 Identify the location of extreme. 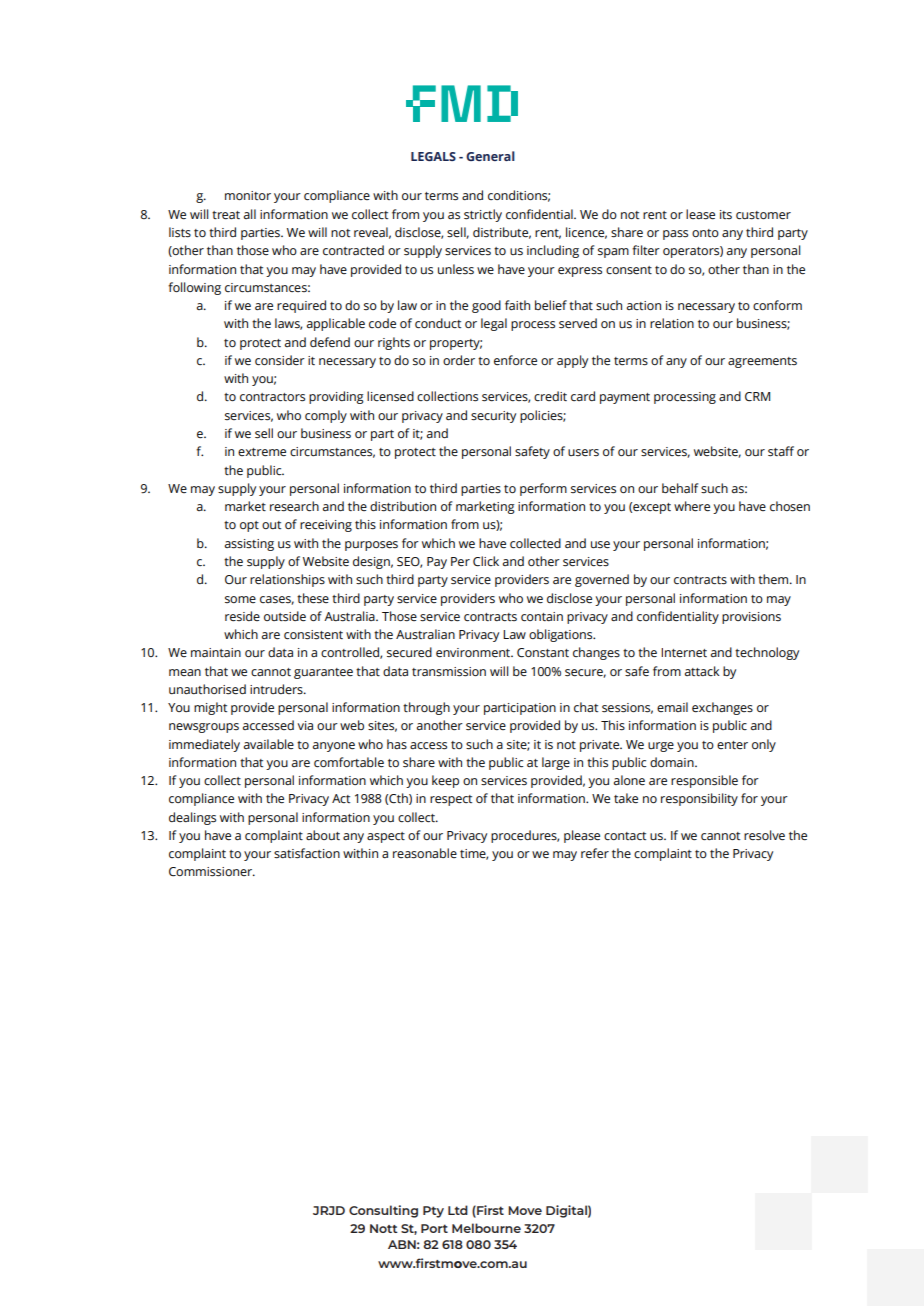
(262, 452).
